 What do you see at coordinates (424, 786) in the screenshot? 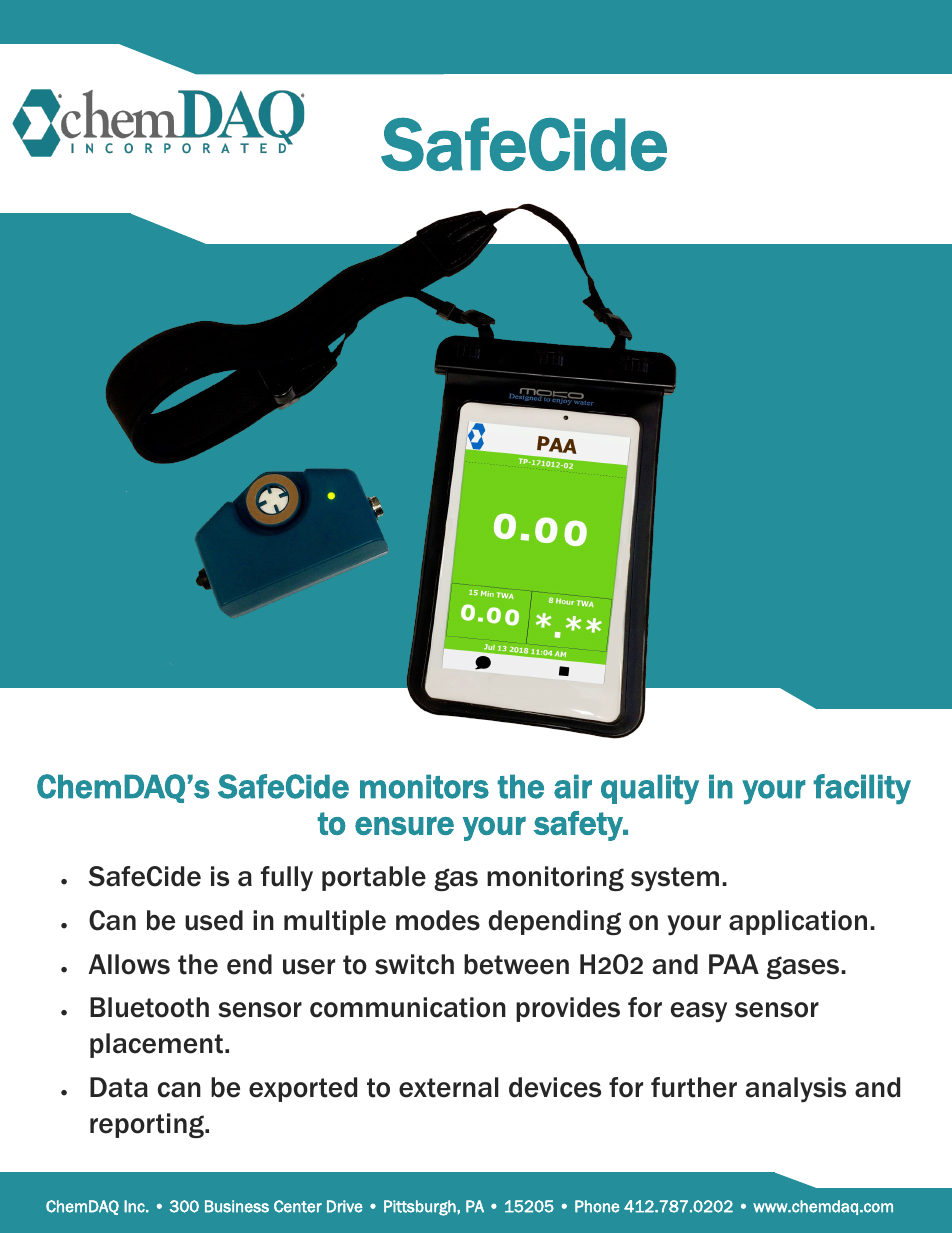
I see `monitors` at bounding box center [424, 786].
